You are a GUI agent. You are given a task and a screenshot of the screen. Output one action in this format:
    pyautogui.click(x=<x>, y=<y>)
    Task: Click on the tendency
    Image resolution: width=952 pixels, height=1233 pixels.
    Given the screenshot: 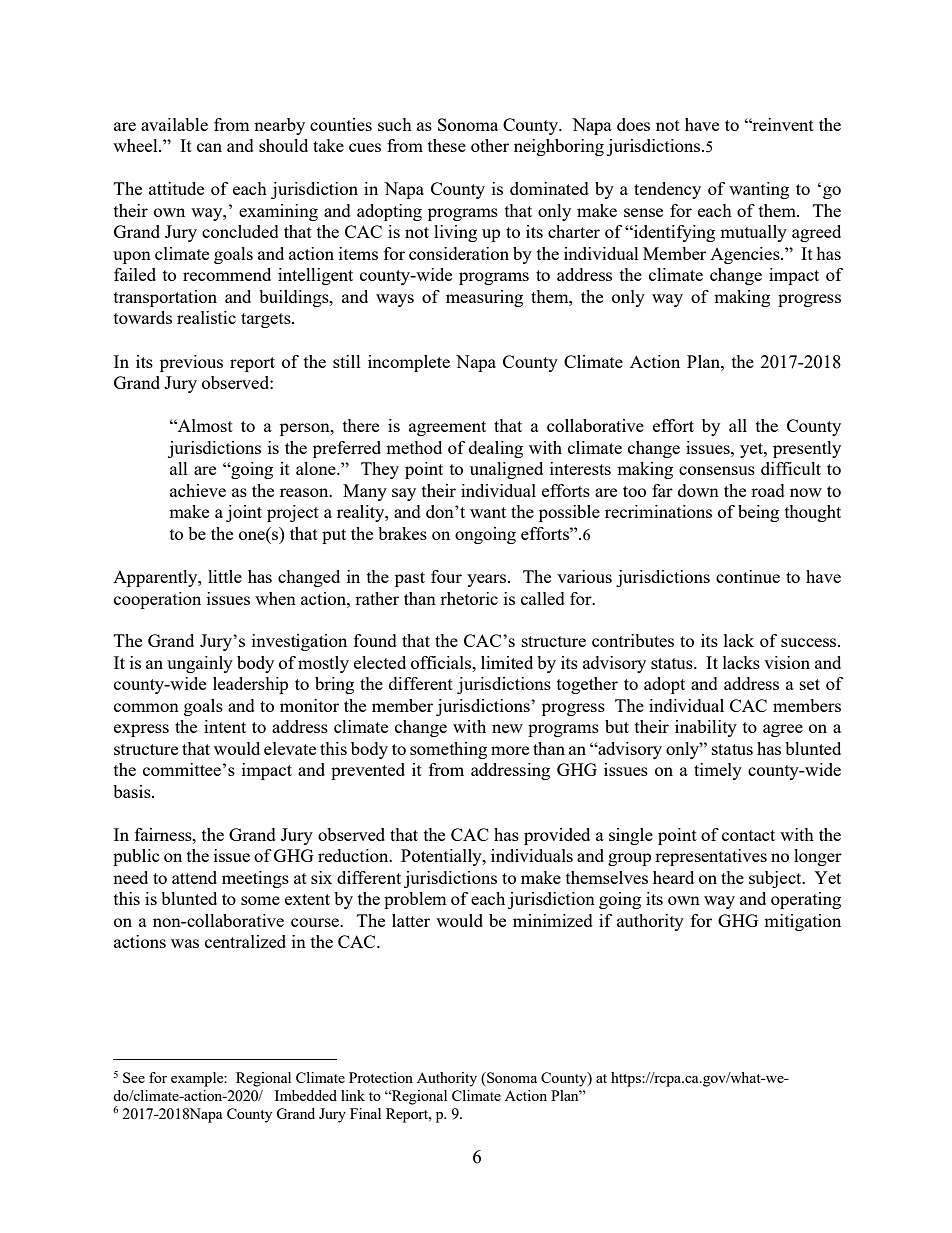 What is the action you would take?
    pyautogui.click(x=667, y=190)
